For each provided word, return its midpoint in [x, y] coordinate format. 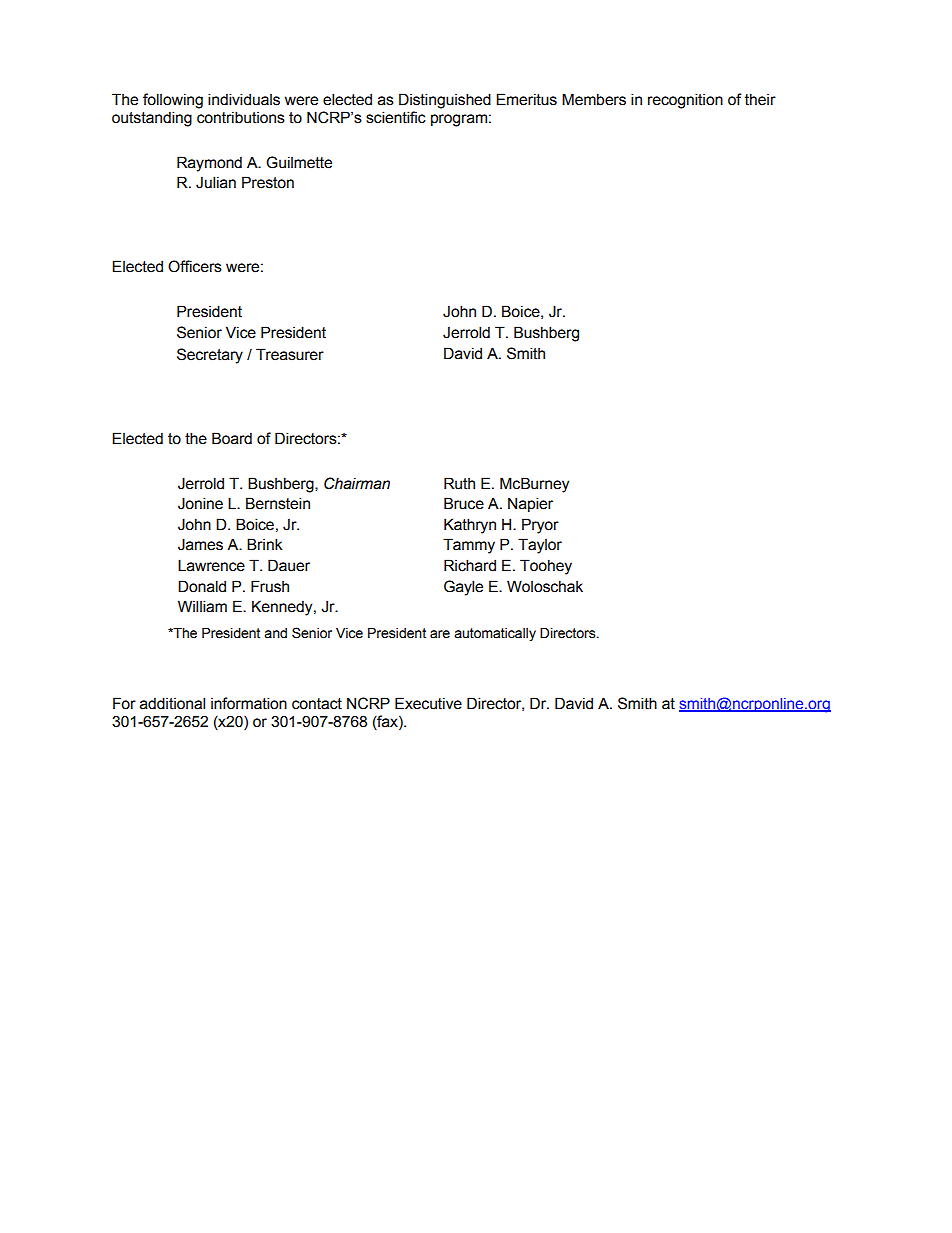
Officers [195, 266]
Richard [470, 565]
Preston [268, 182]
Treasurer [290, 354]
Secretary [210, 356]
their [760, 99]
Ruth [459, 483]
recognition [685, 101]
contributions [241, 117]
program [459, 120]
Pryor [540, 526]
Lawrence [211, 565]
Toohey [546, 567]
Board [232, 438]
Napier [530, 504]
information [249, 703]
